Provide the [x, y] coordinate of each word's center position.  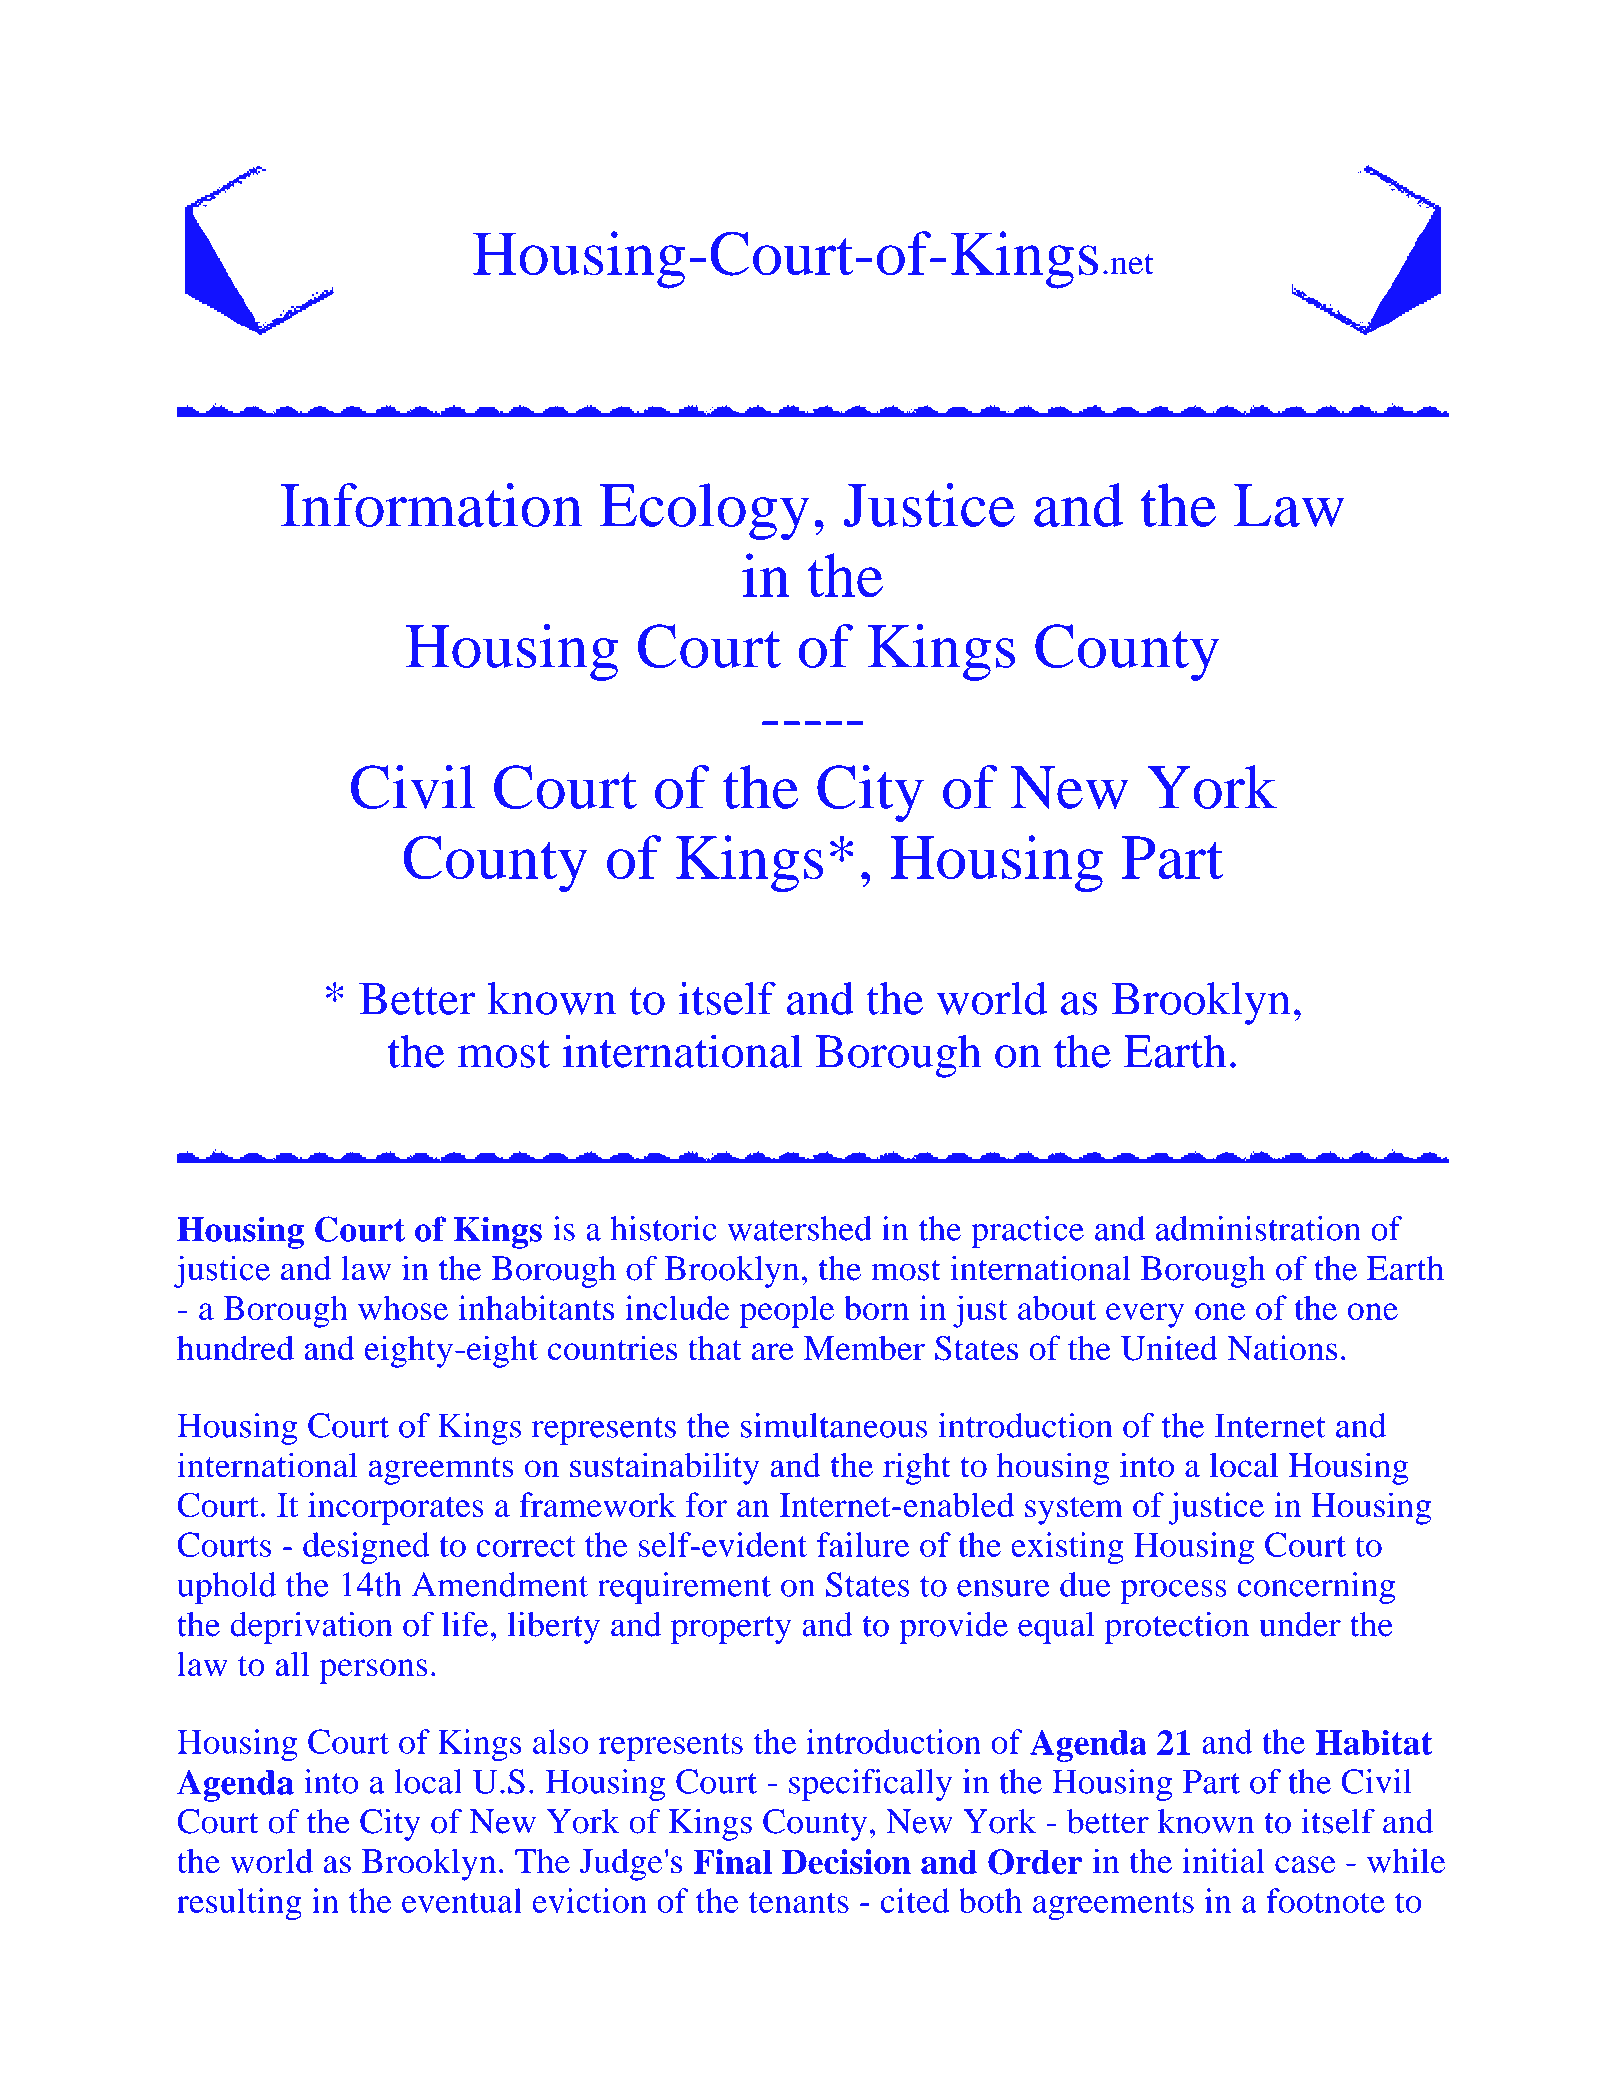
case [1305, 1865]
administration [1258, 1228]
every [1145, 1315]
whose [403, 1308]
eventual [462, 1900]
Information [431, 505]
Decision [846, 1862]
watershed [800, 1228]
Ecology [705, 511]
